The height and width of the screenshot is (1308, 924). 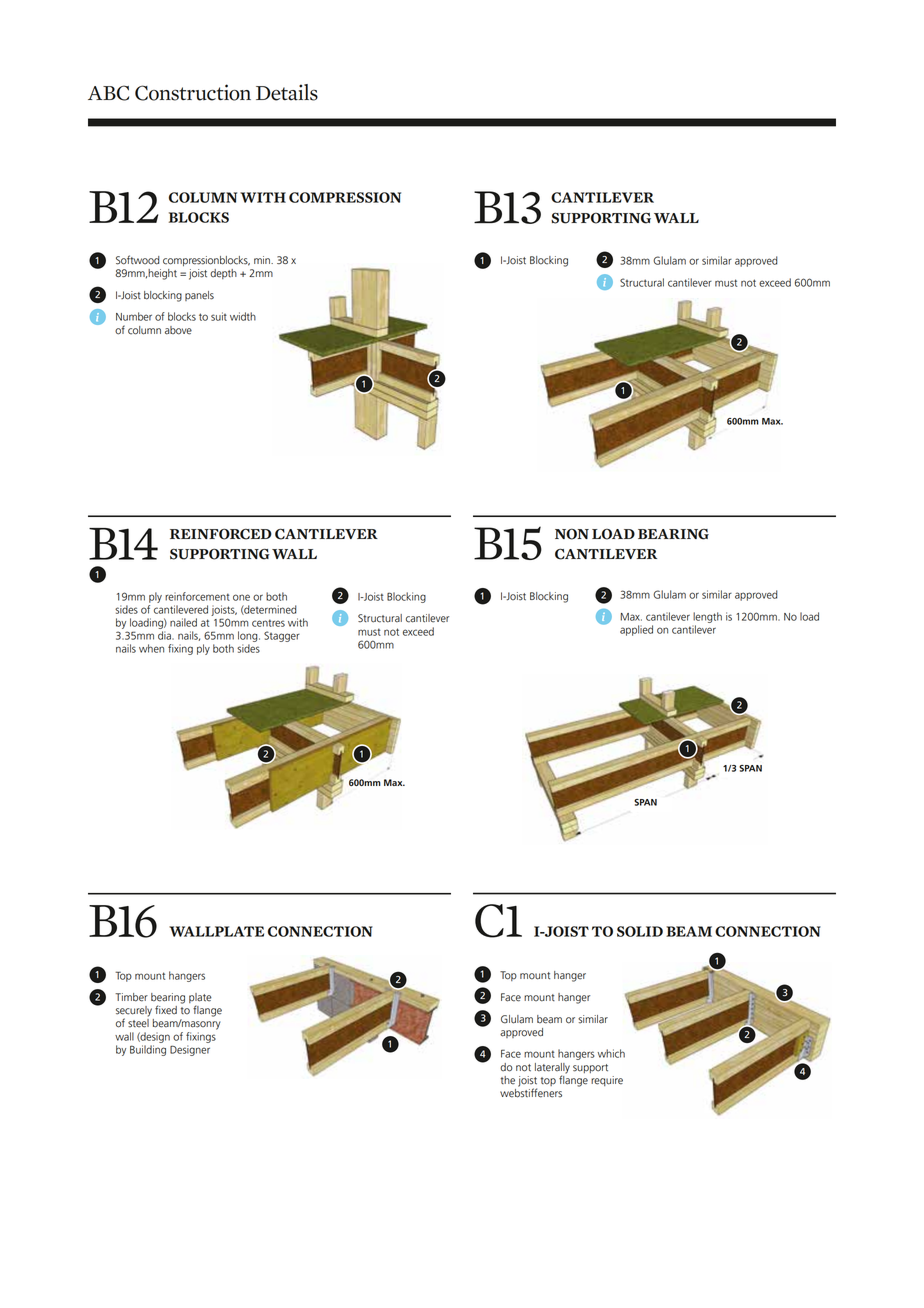 I want to click on reinforcement, so click(x=197, y=596).
